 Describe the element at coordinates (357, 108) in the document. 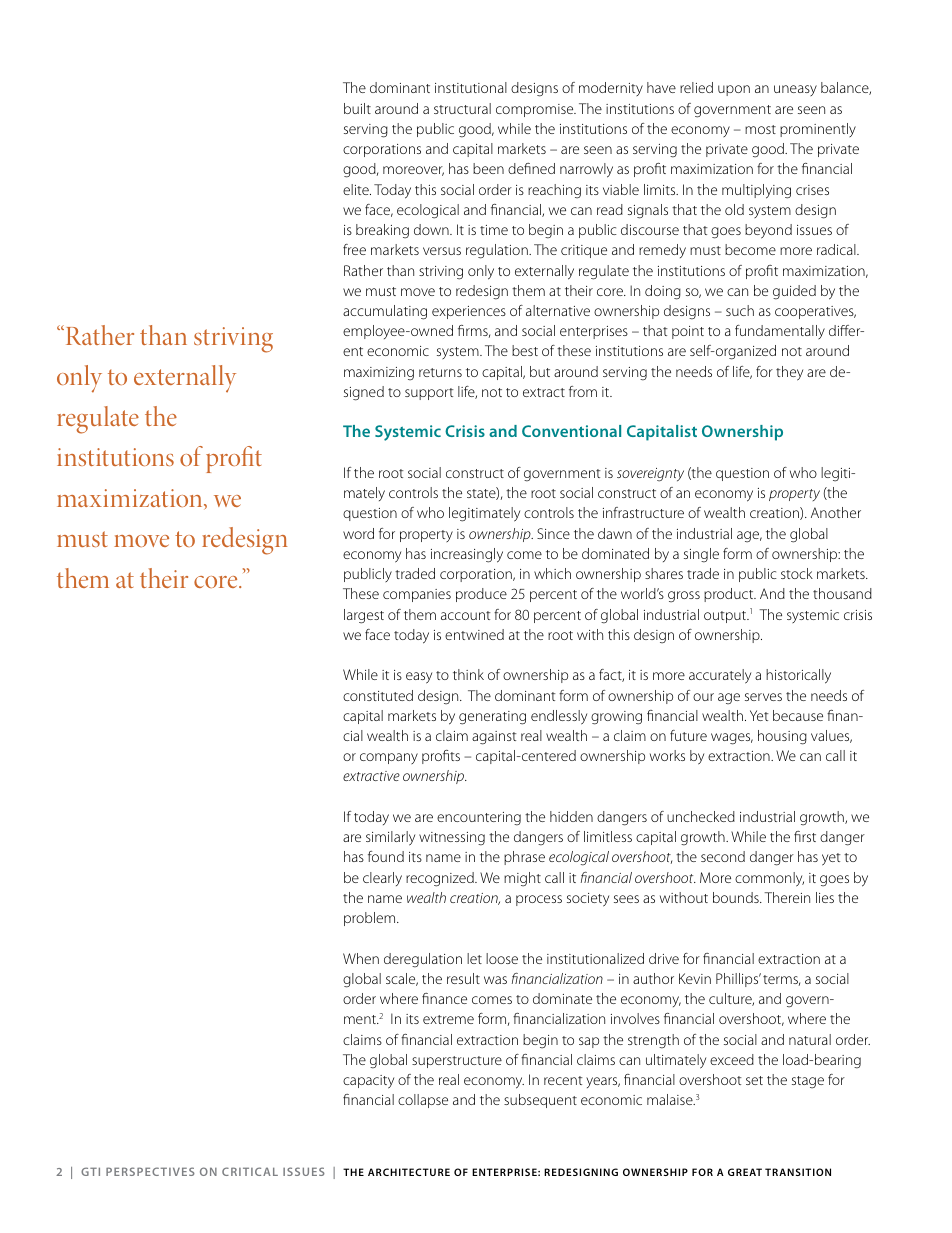

I see `built` at that location.
